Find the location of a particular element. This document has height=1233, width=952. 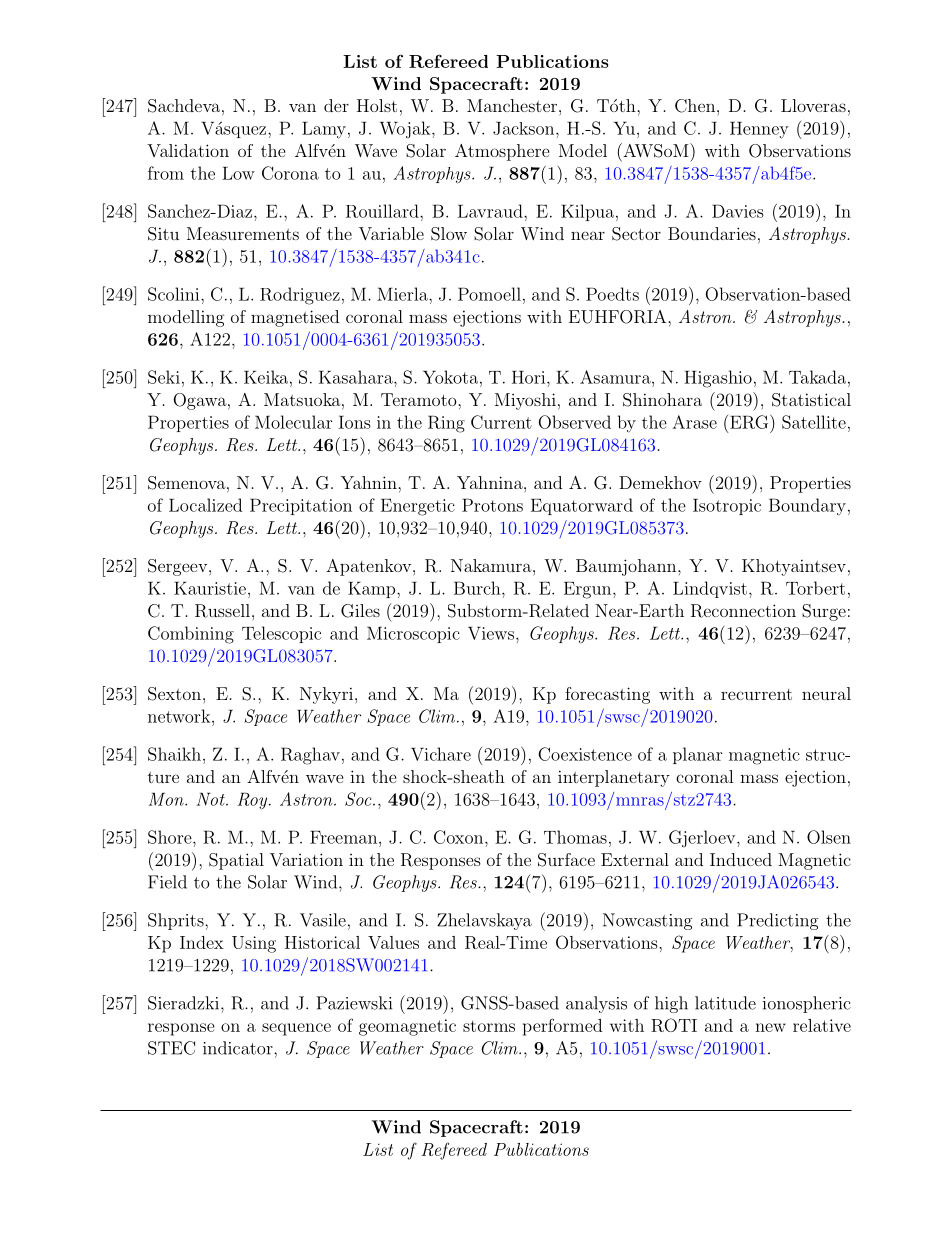

Satellite is located at coordinates (814, 422).
